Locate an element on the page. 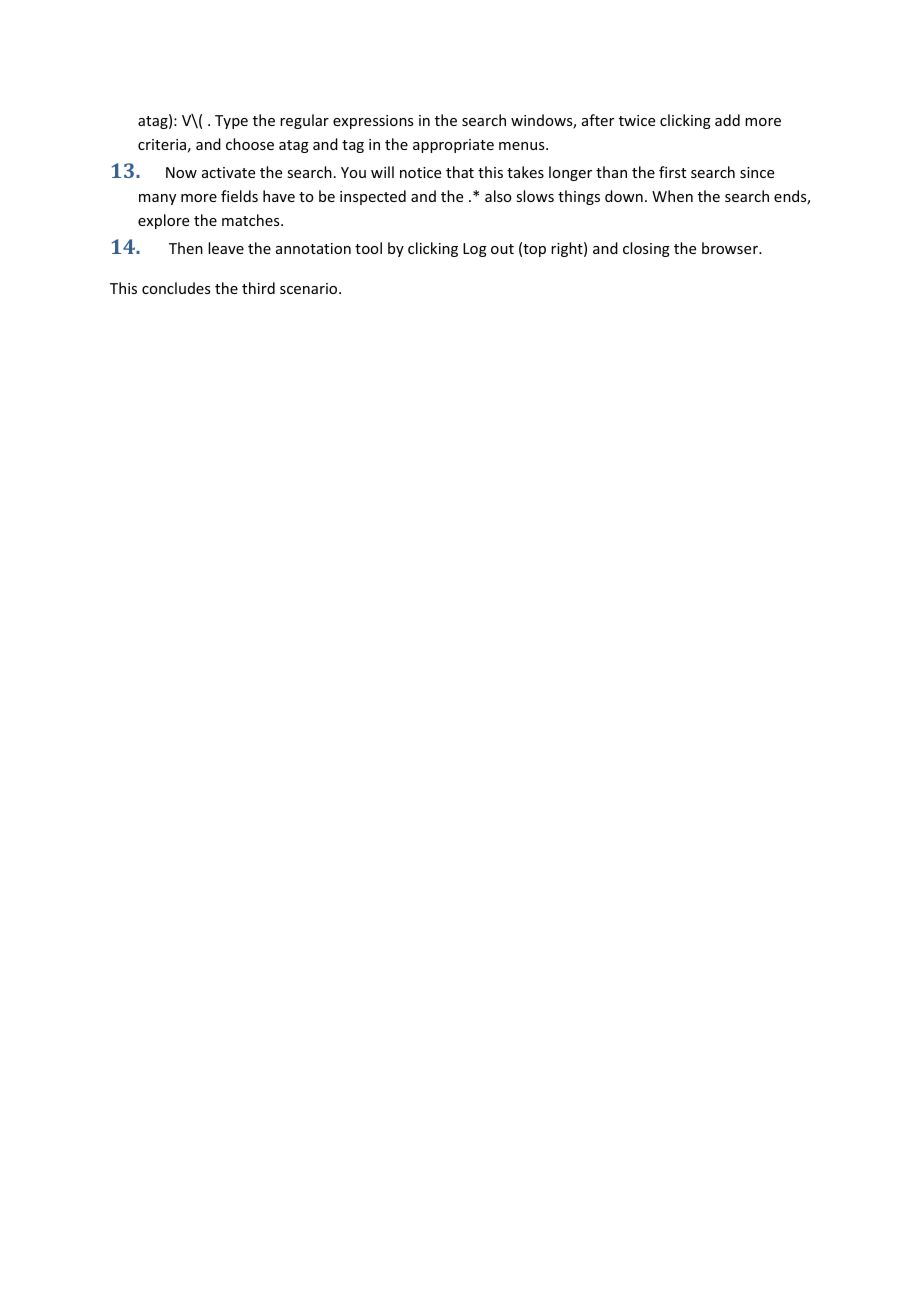 Image resolution: width=924 pixels, height=1308 pixels. Type is located at coordinates (231, 122).
